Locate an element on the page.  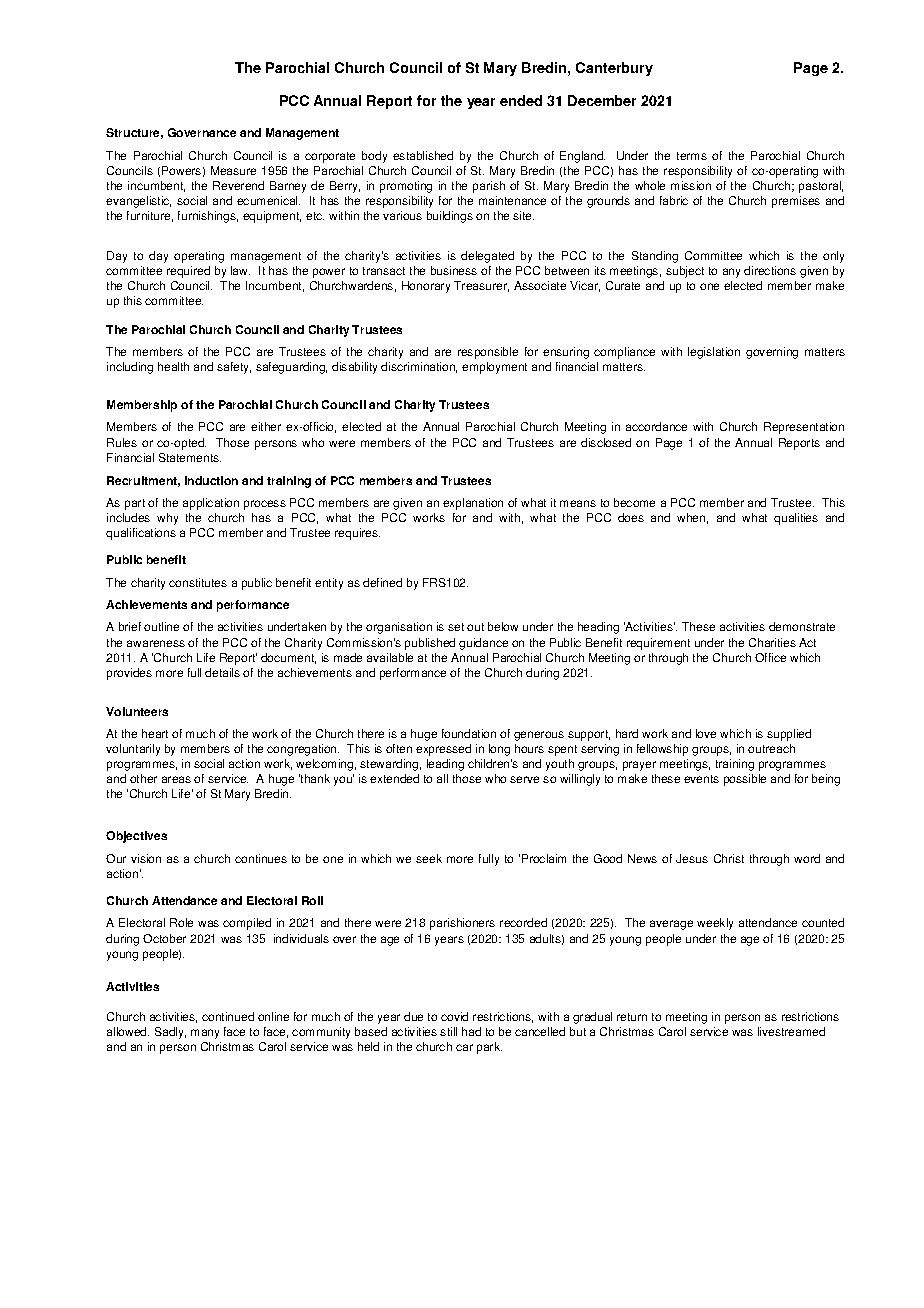
terms is located at coordinates (692, 156).
